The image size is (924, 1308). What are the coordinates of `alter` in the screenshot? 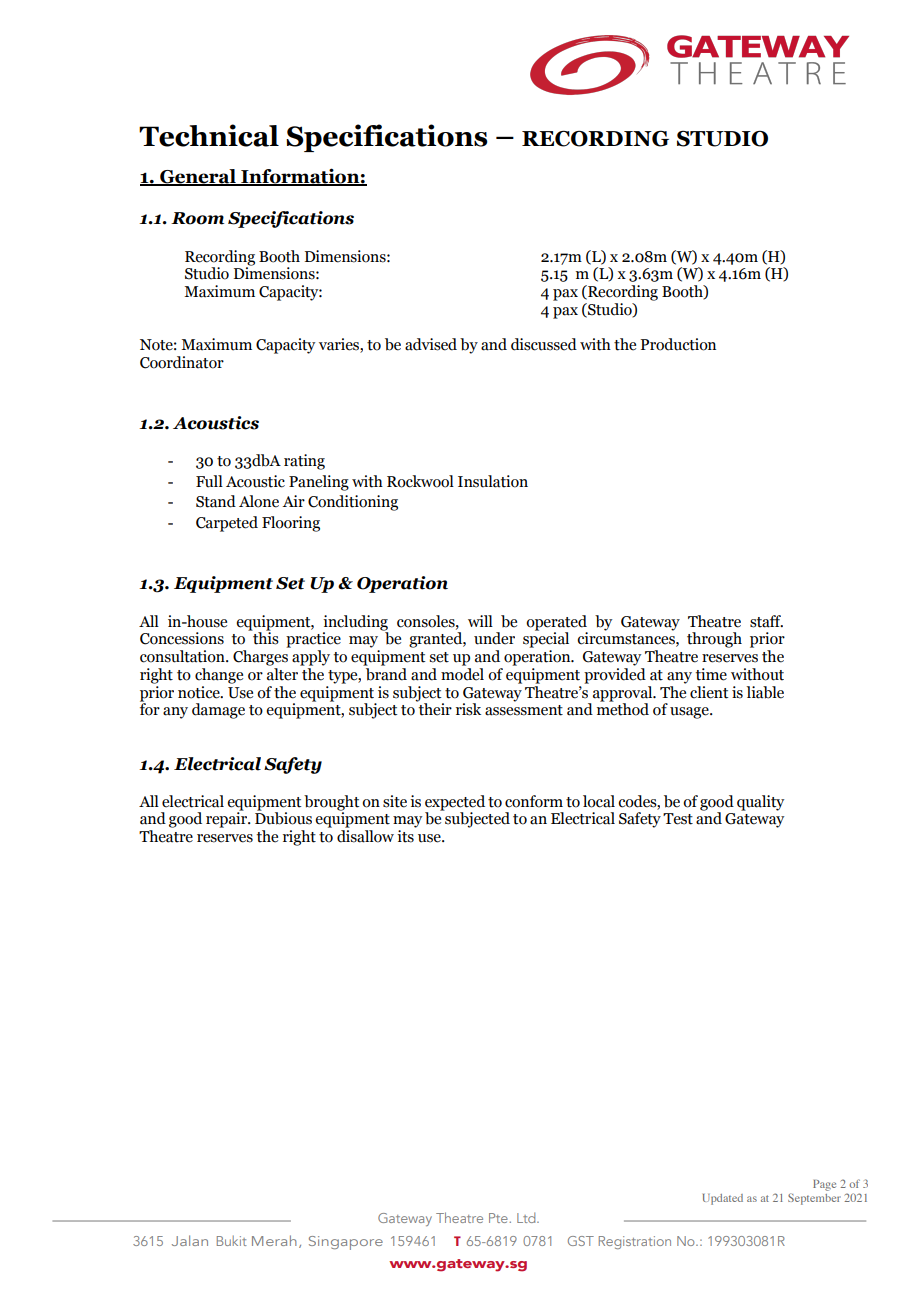 It's located at (284, 673).
